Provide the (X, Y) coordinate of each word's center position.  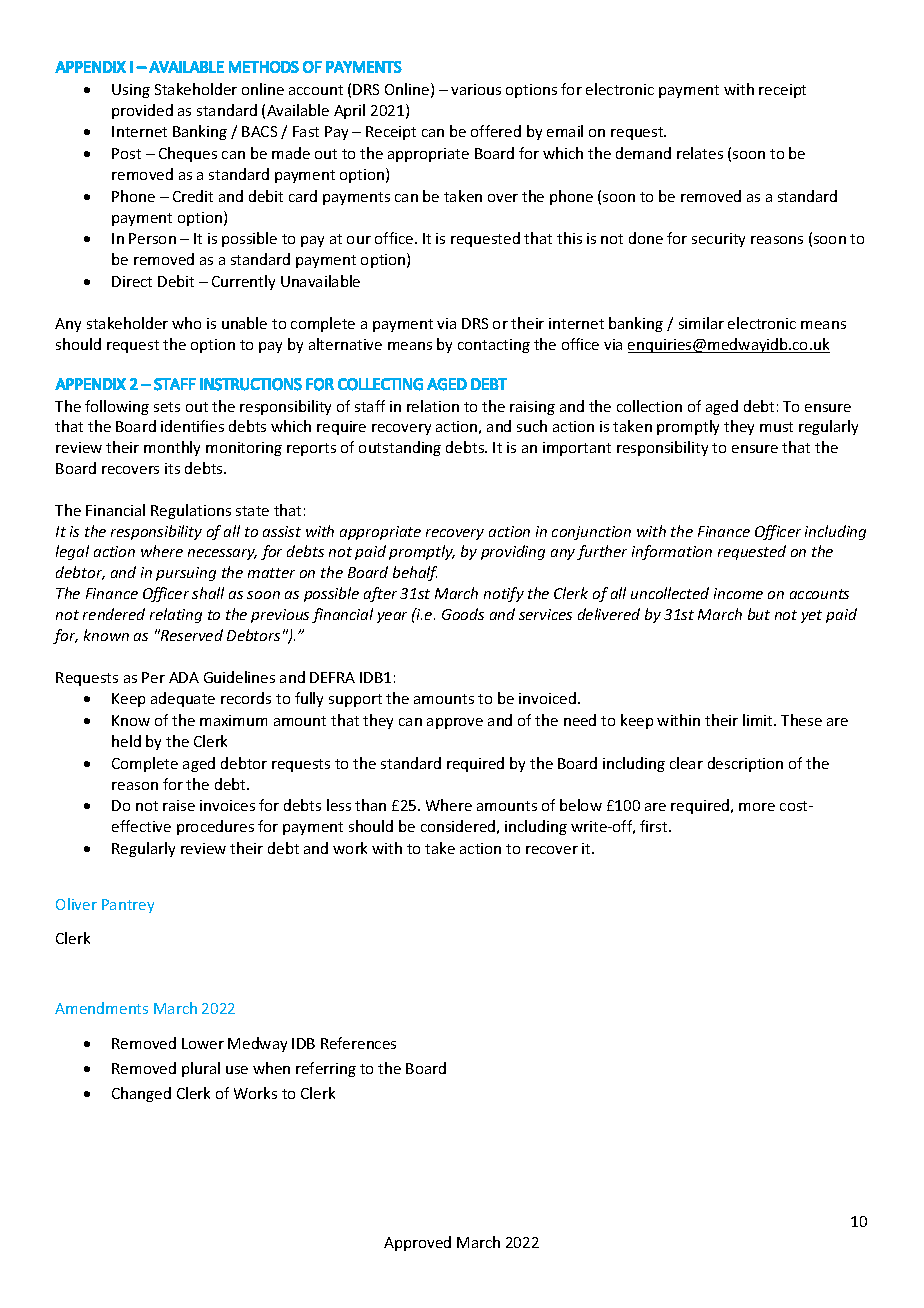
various (476, 89)
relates (700, 153)
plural (201, 1069)
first (655, 826)
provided (142, 111)
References (358, 1043)
